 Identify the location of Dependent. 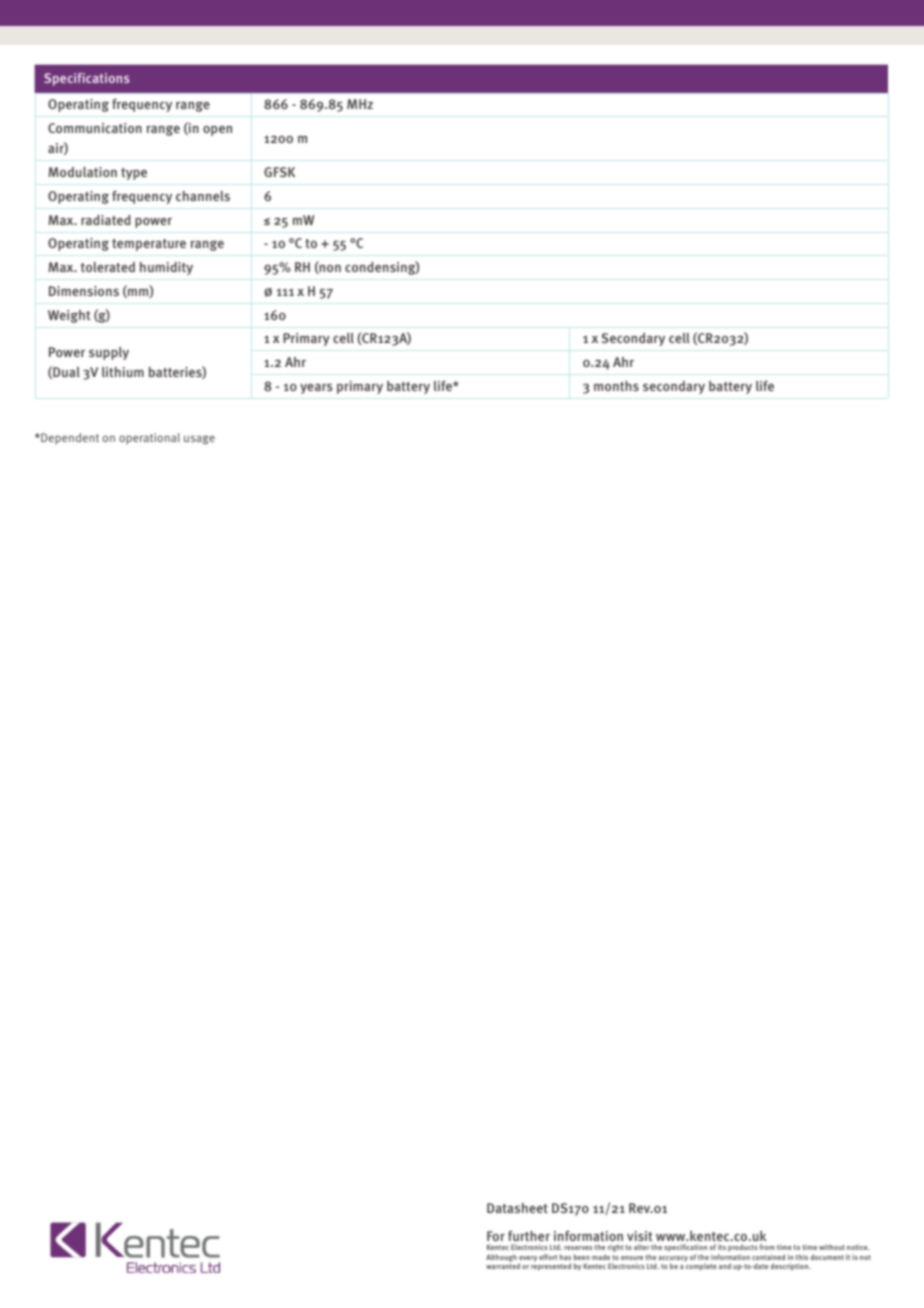
(69, 439).
